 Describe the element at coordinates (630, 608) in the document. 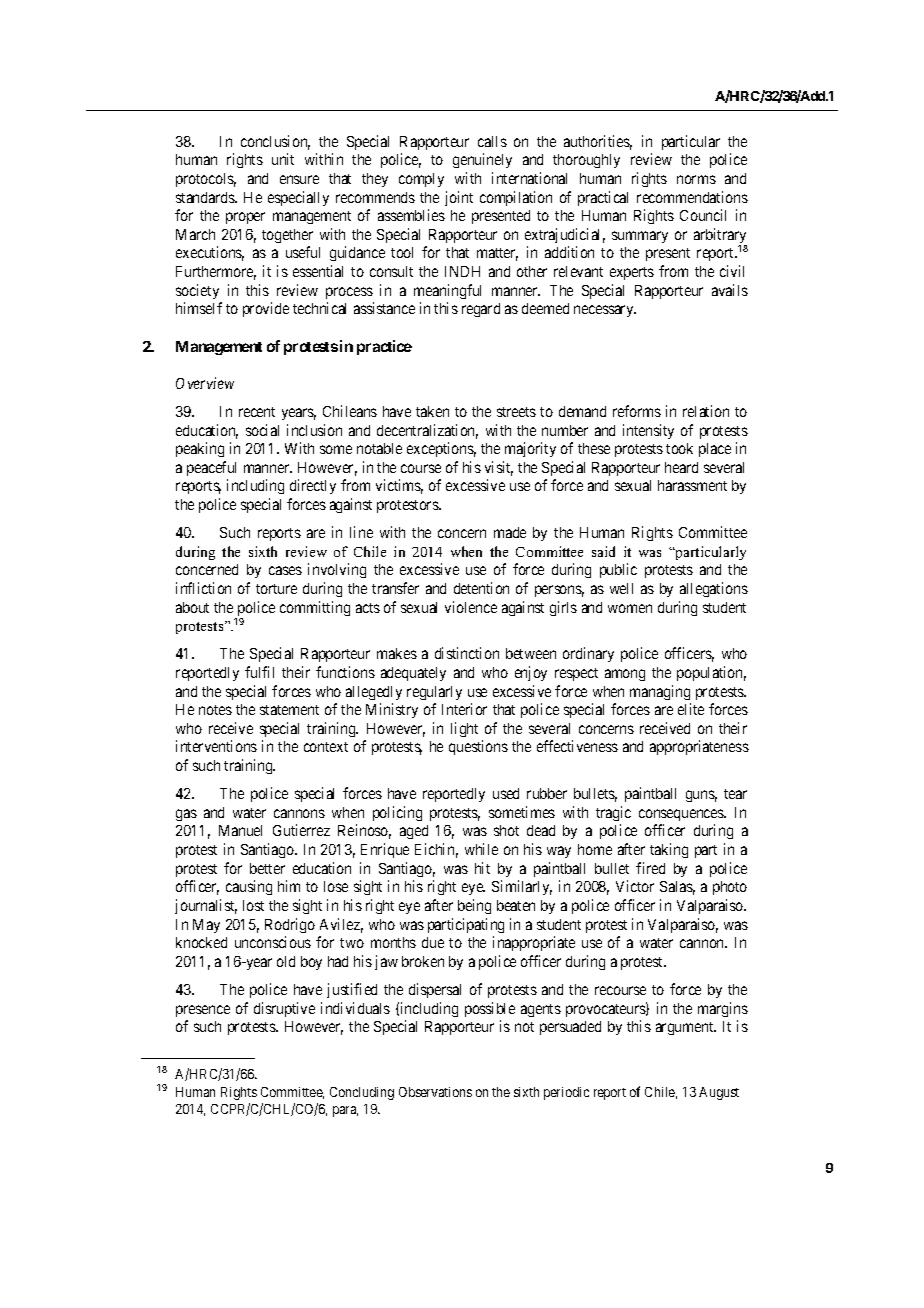

I see `women` at that location.
